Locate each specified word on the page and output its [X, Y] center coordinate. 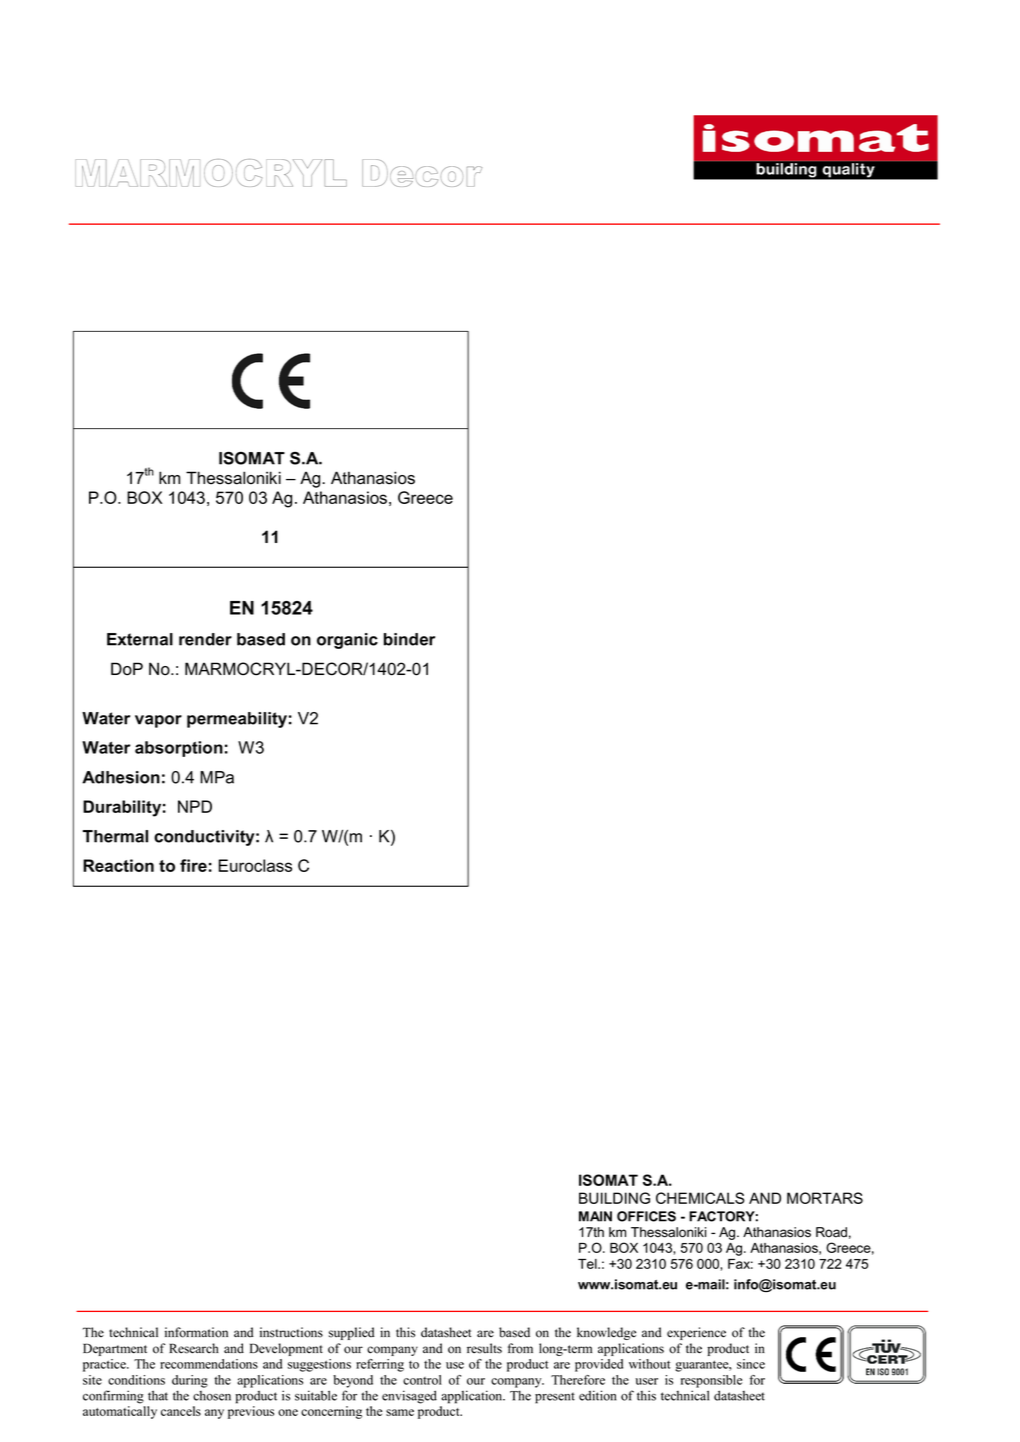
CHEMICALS [700, 1198]
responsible [711, 1381]
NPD [195, 806]
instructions [291, 1332]
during [190, 1381]
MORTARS [825, 1198]
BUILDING [614, 1198]
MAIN [595, 1216]
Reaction [118, 865]
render [205, 639]
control [422, 1380]
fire [193, 865]
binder [409, 639]
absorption [179, 749]
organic [347, 641]
